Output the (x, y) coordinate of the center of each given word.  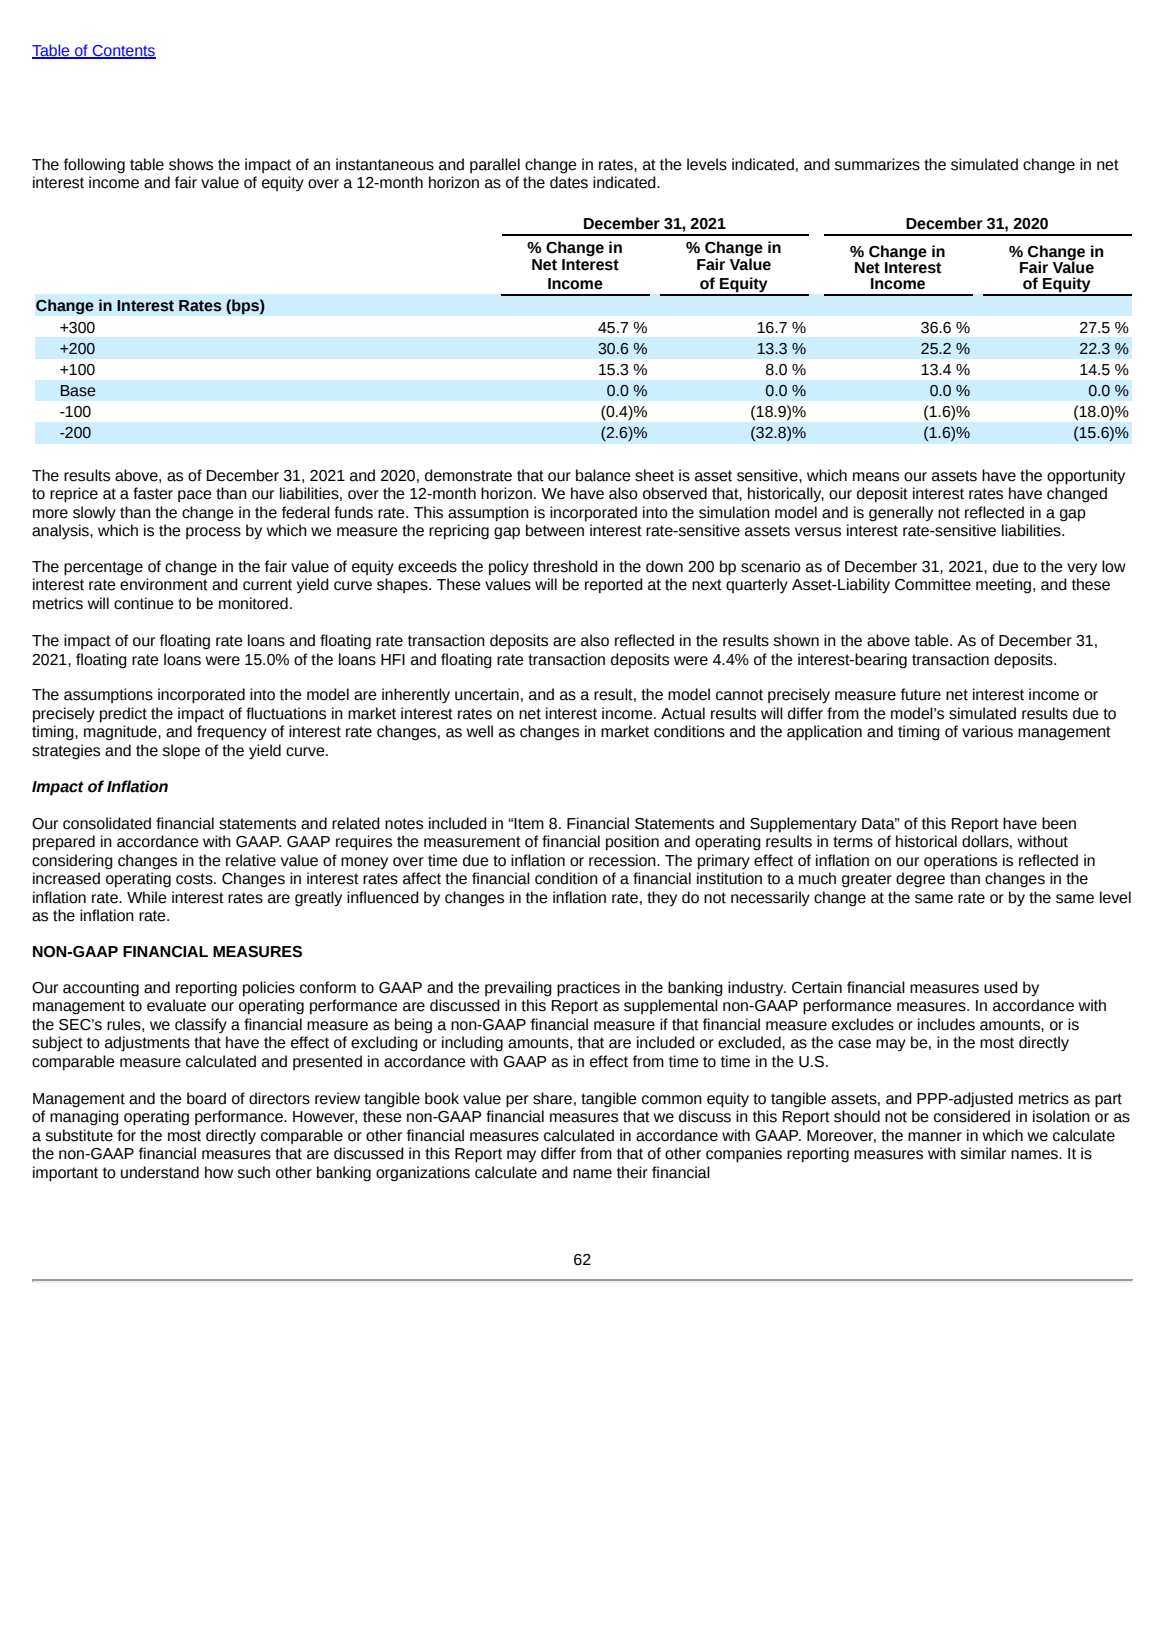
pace (195, 496)
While (147, 897)
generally (901, 514)
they (662, 899)
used (1001, 987)
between (555, 530)
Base (78, 391)
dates (569, 182)
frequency (232, 733)
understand (160, 1172)
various (987, 731)
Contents (123, 52)
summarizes (877, 164)
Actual (683, 713)
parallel (495, 165)
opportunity (1086, 477)
